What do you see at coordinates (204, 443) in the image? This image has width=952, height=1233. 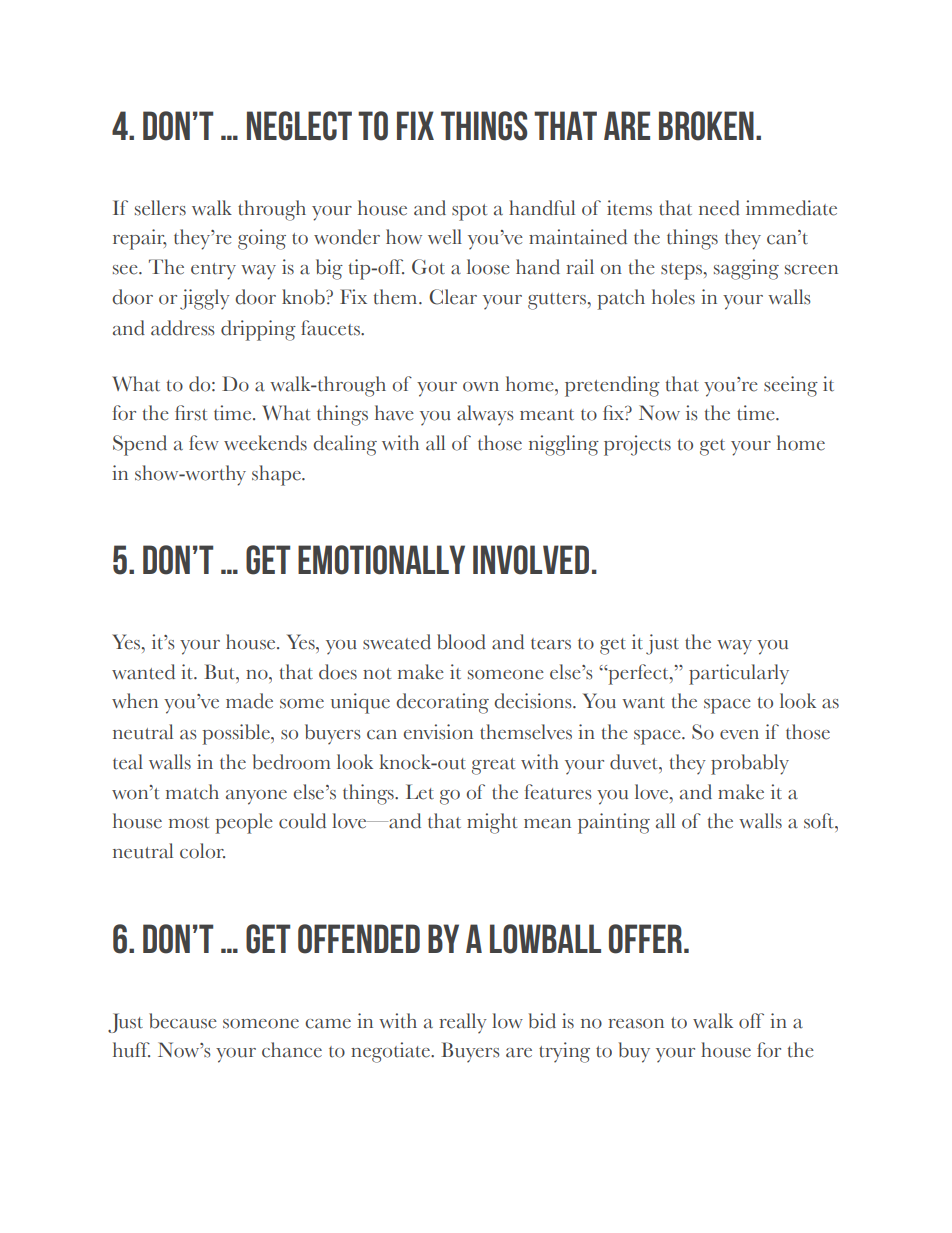 I see `few` at bounding box center [204, 443].
